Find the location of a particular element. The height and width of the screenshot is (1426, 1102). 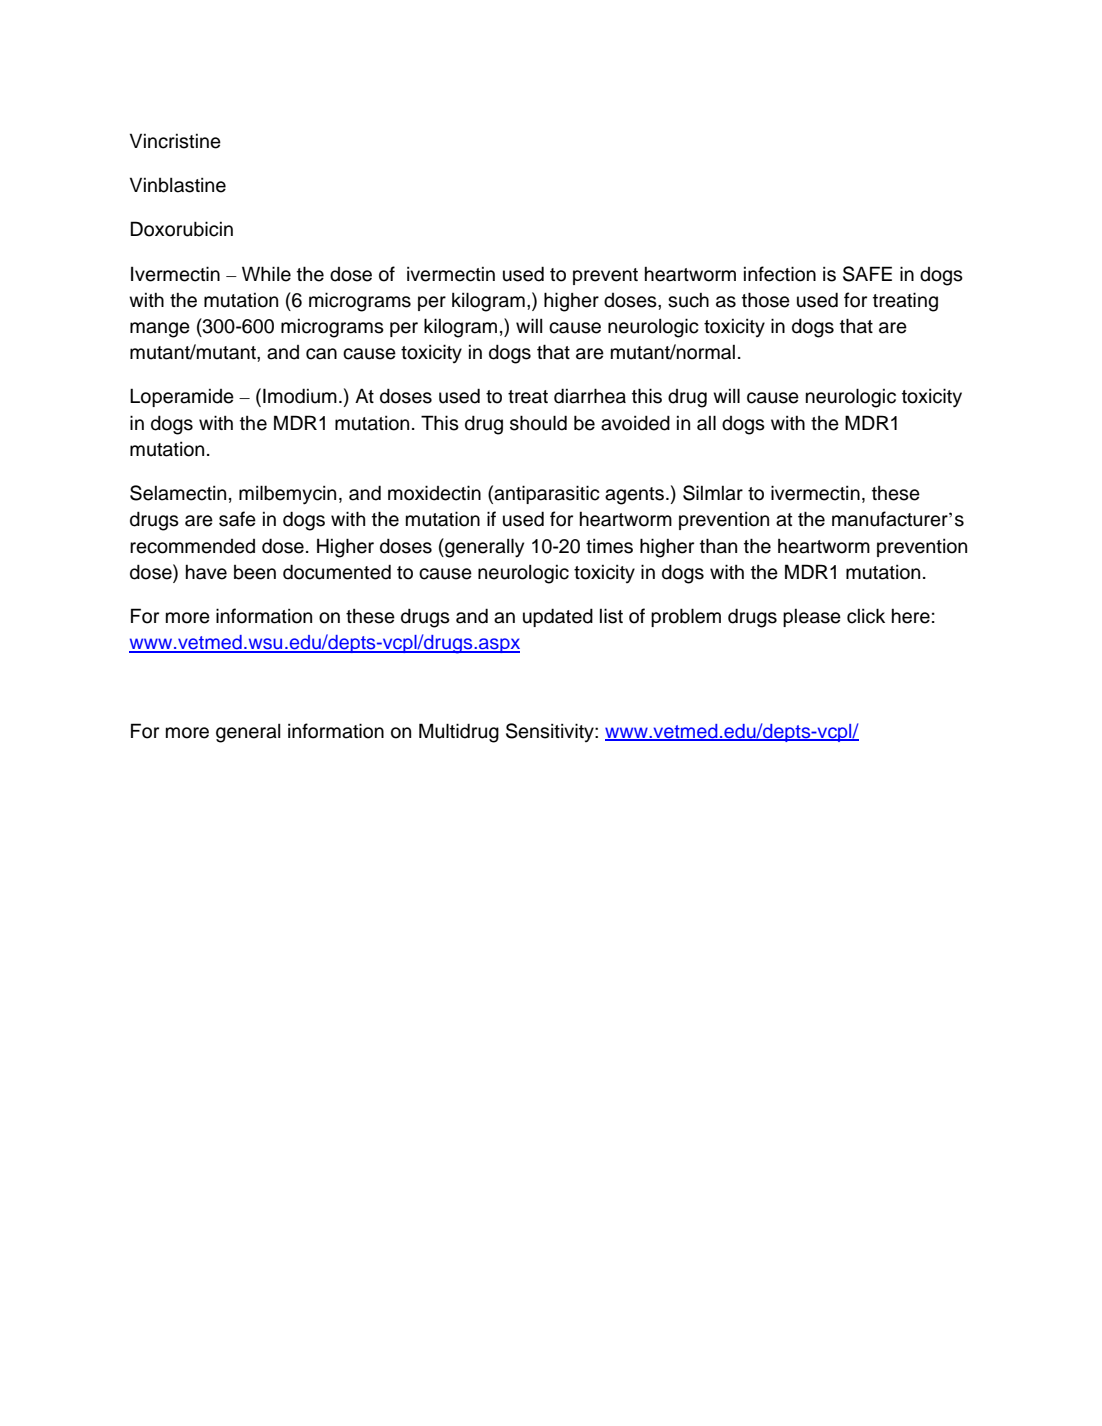

those is located at coordinates (766, 300).
